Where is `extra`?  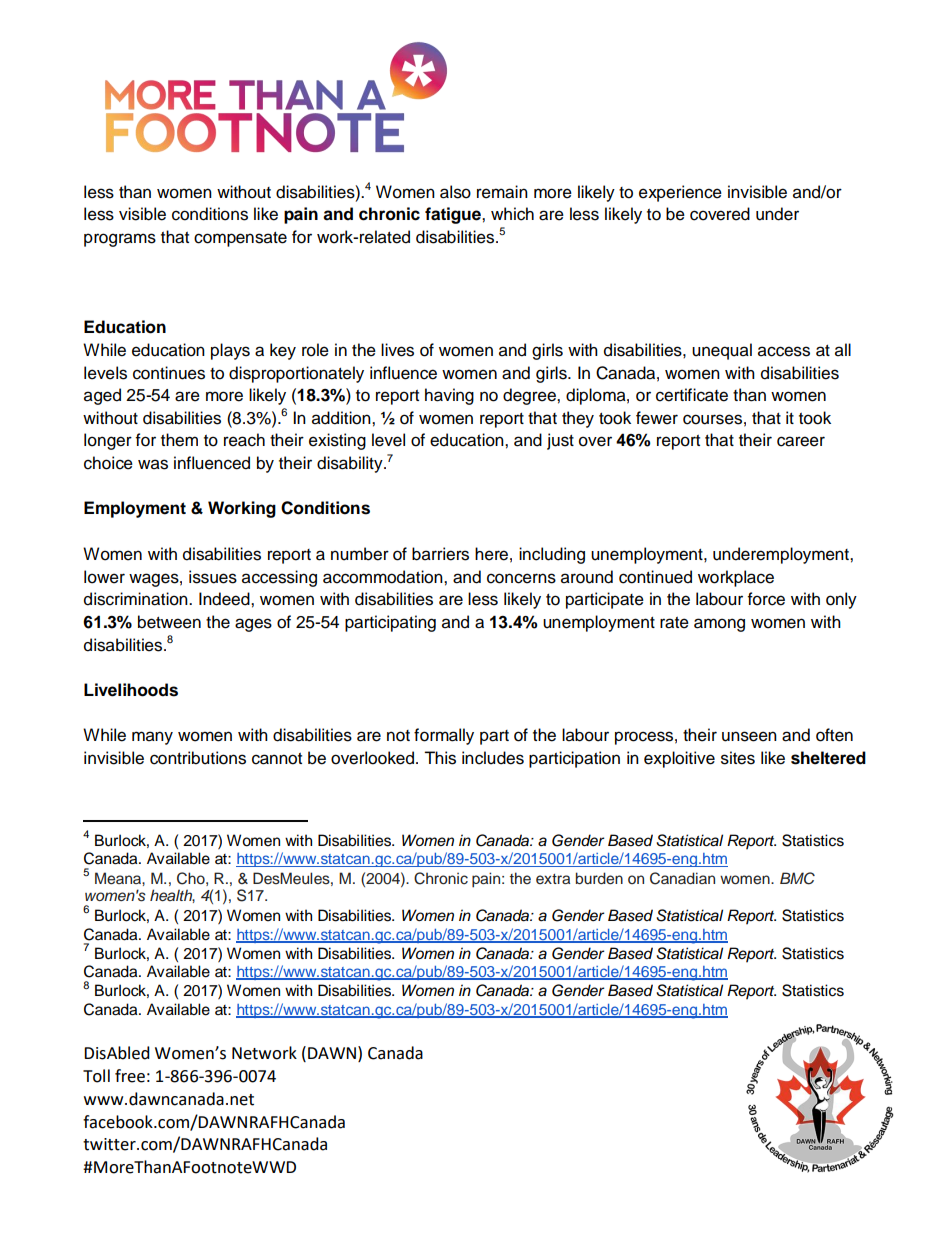 extra is located at coordinates (553, 879).
